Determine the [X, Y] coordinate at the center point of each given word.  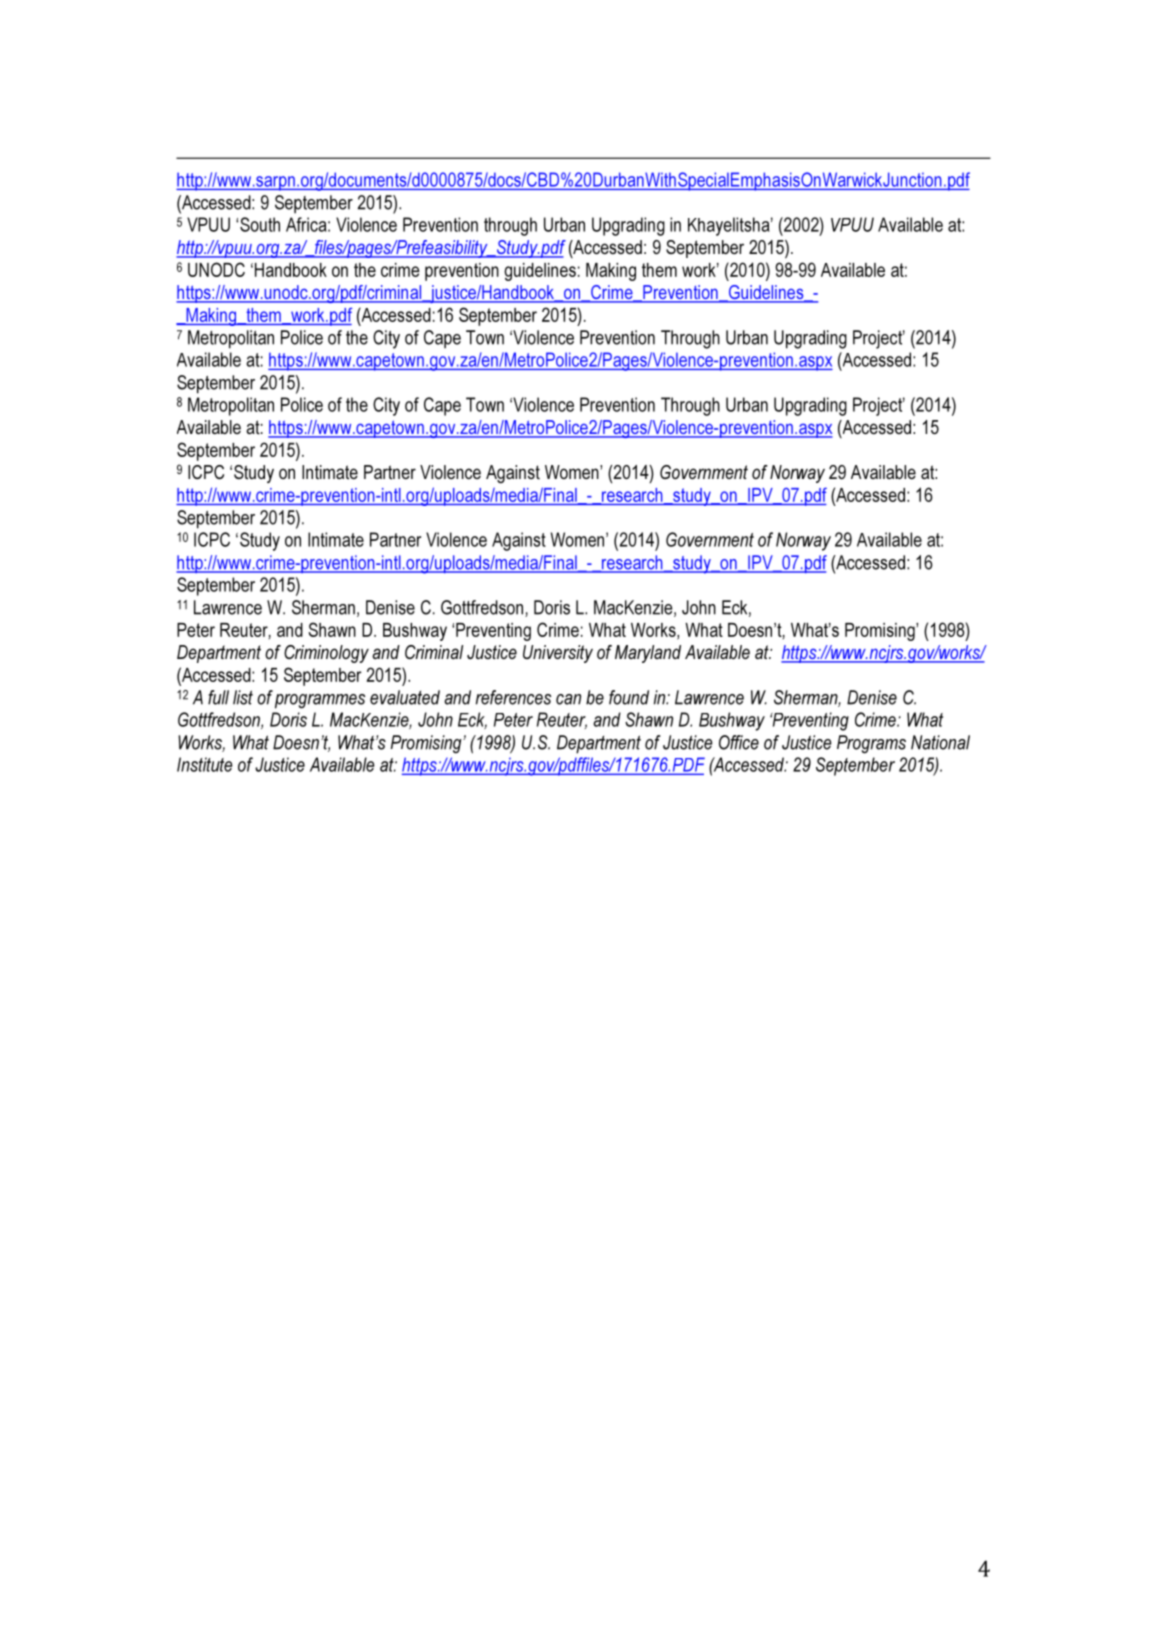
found [629, 697]
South [260, 224]
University [558, 654]
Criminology [326, 654]
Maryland [648, 654]
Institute [205, 764]
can [568, 699]
